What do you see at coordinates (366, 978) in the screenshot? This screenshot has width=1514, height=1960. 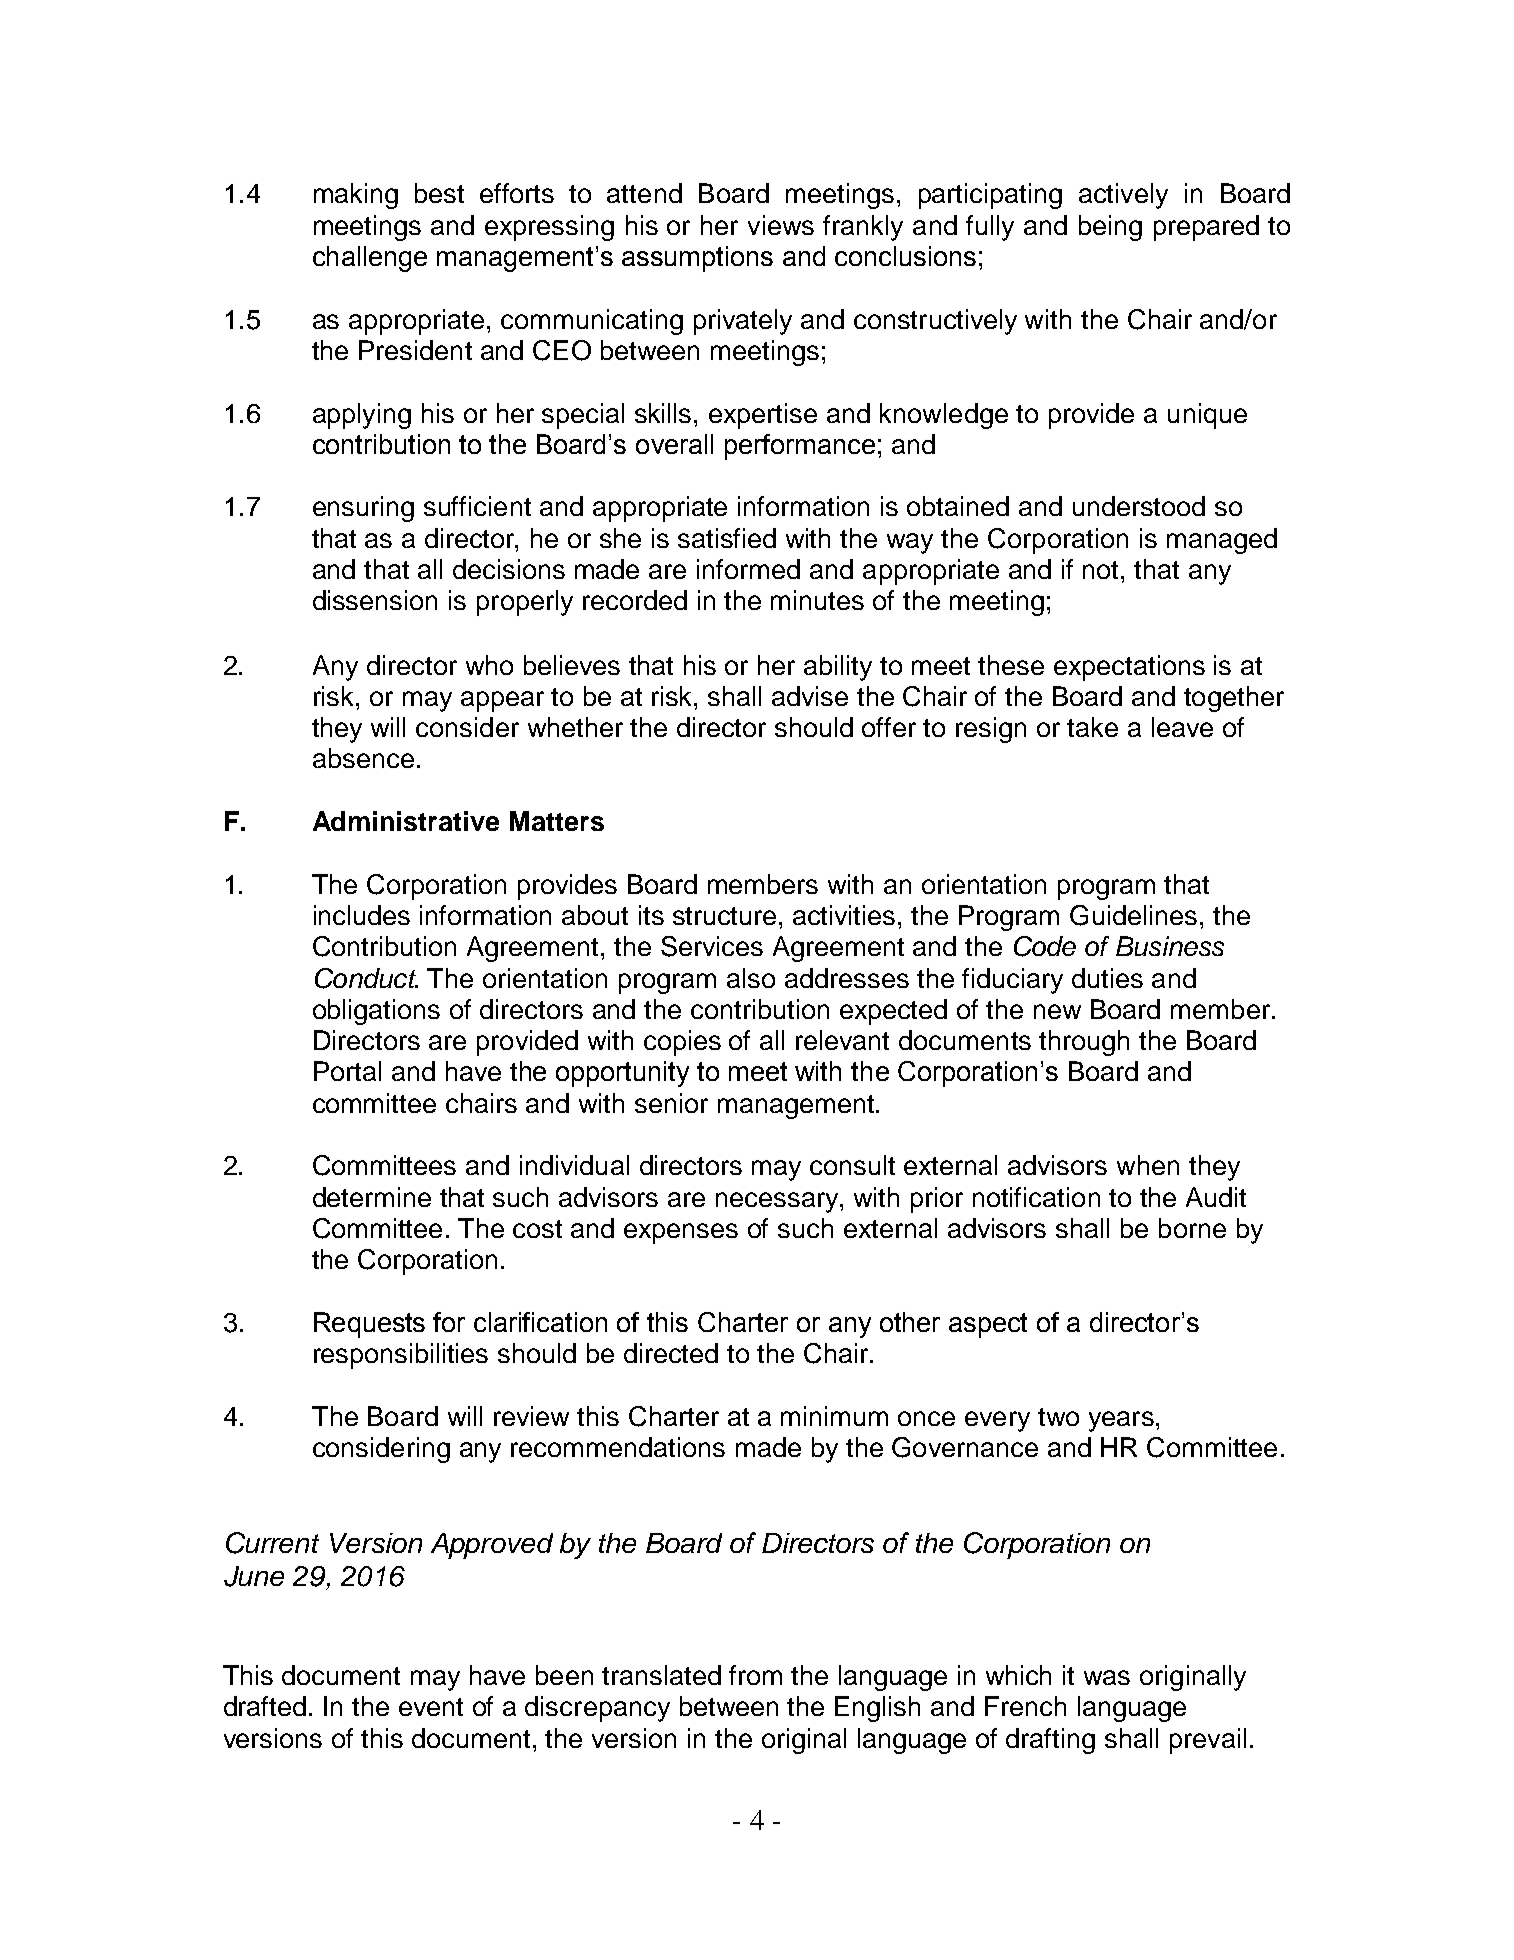 I see `Conduct` at bounding box center [366, 978].
